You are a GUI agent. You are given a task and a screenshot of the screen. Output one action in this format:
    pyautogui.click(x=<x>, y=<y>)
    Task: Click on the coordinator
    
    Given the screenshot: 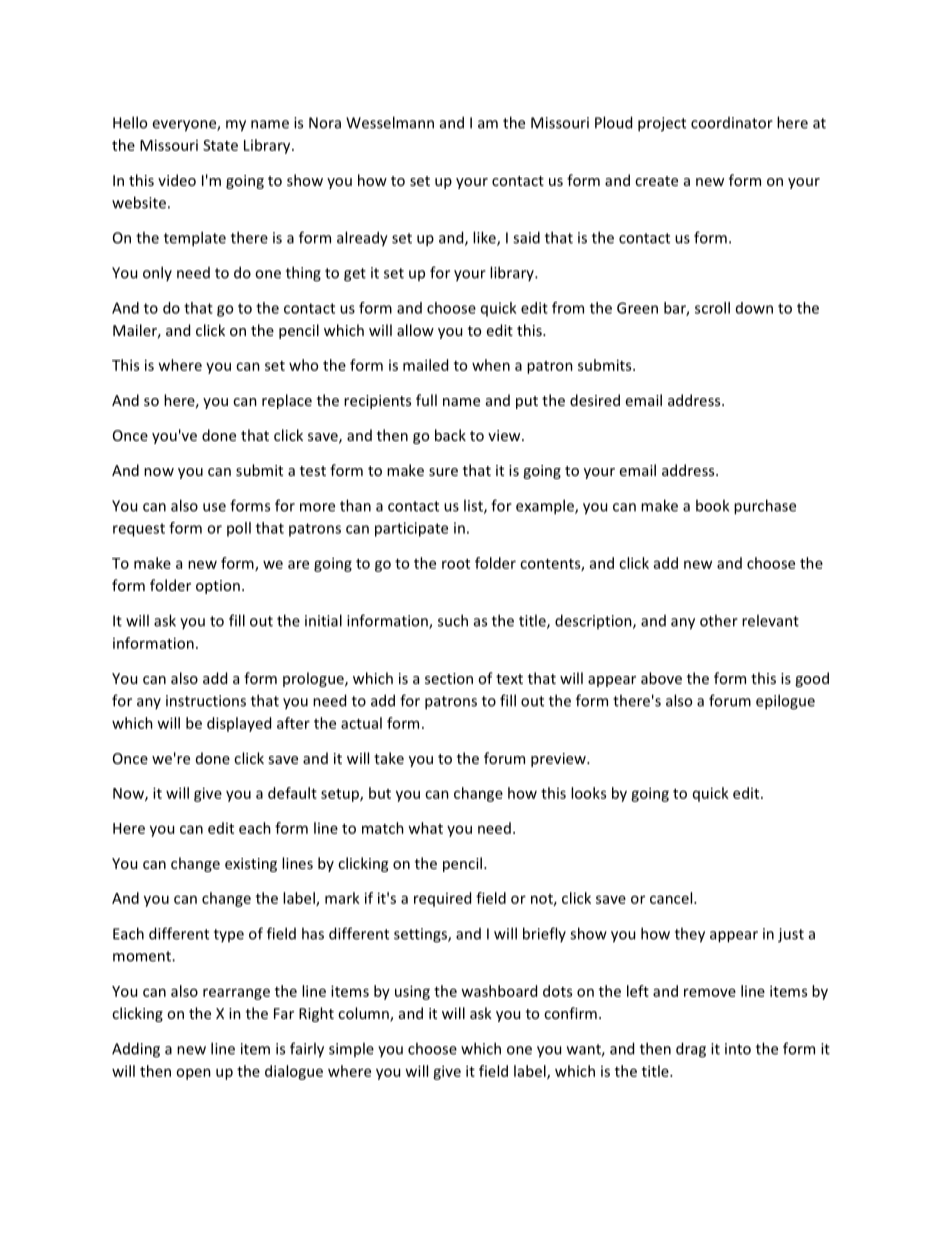 What is the action you would take?
    pyautogui.click(x=732, y=123)
